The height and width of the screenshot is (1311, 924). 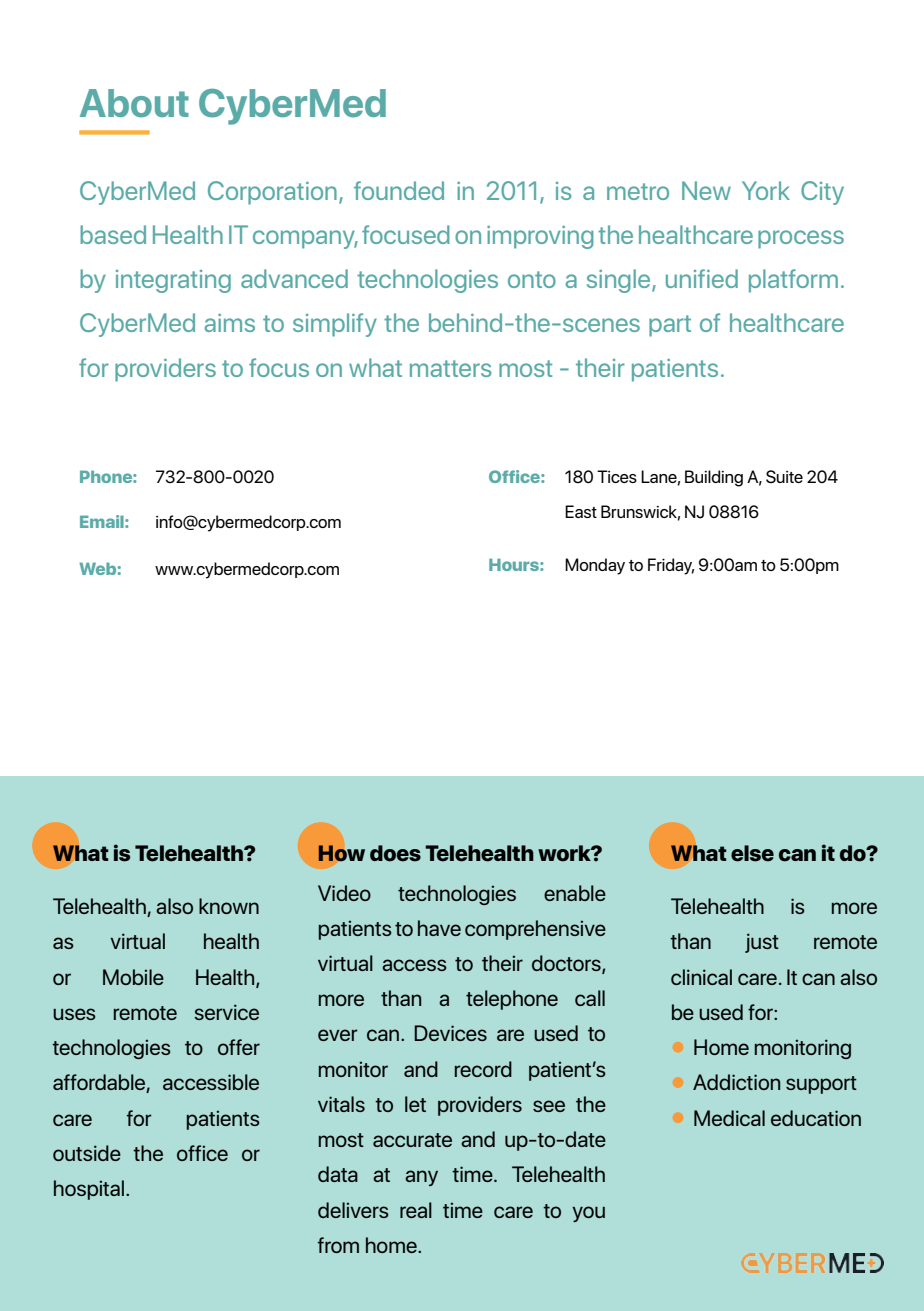 I want to click on known, so click(x=229, y=906).
